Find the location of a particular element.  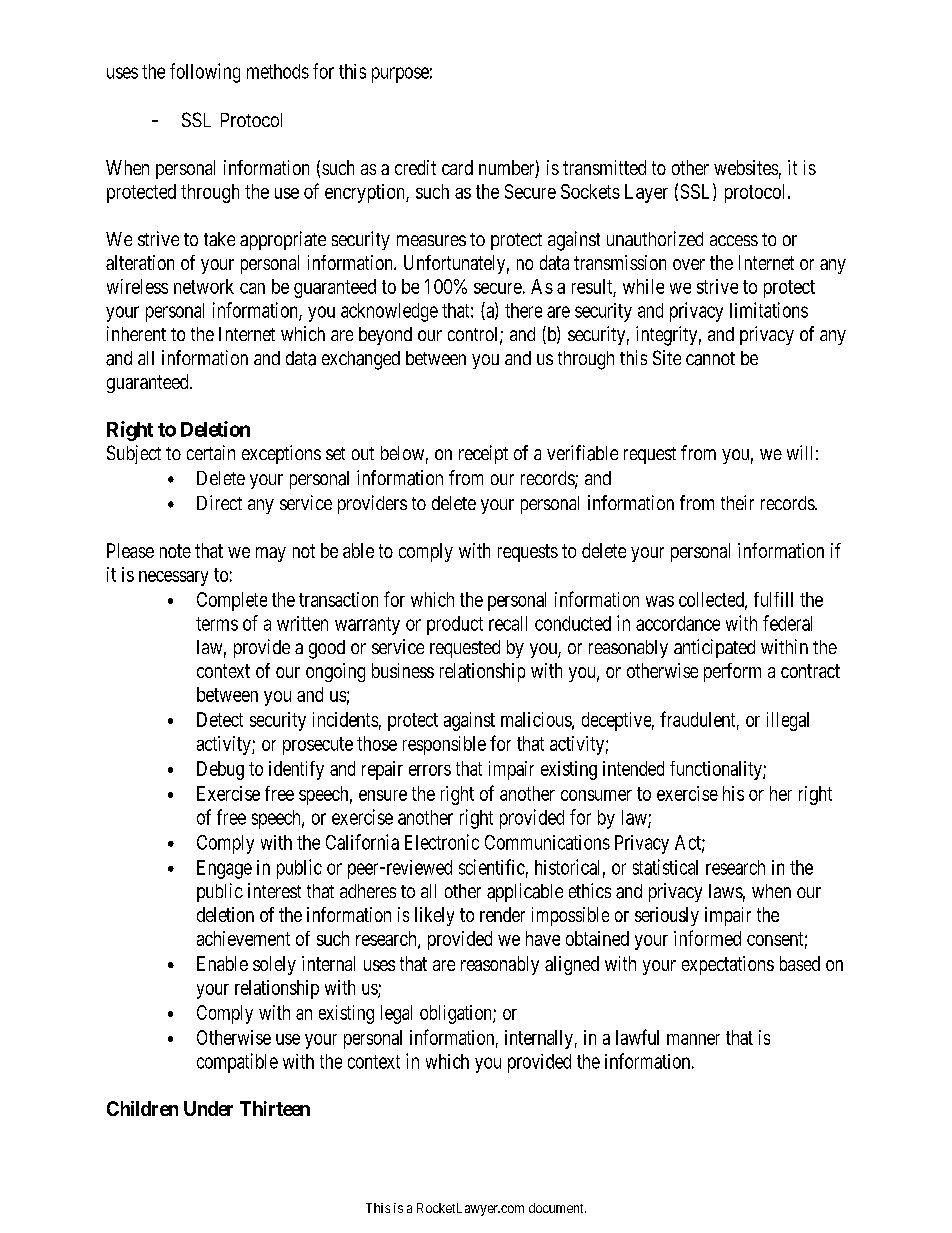

following is located at coordinates (205, 73).
